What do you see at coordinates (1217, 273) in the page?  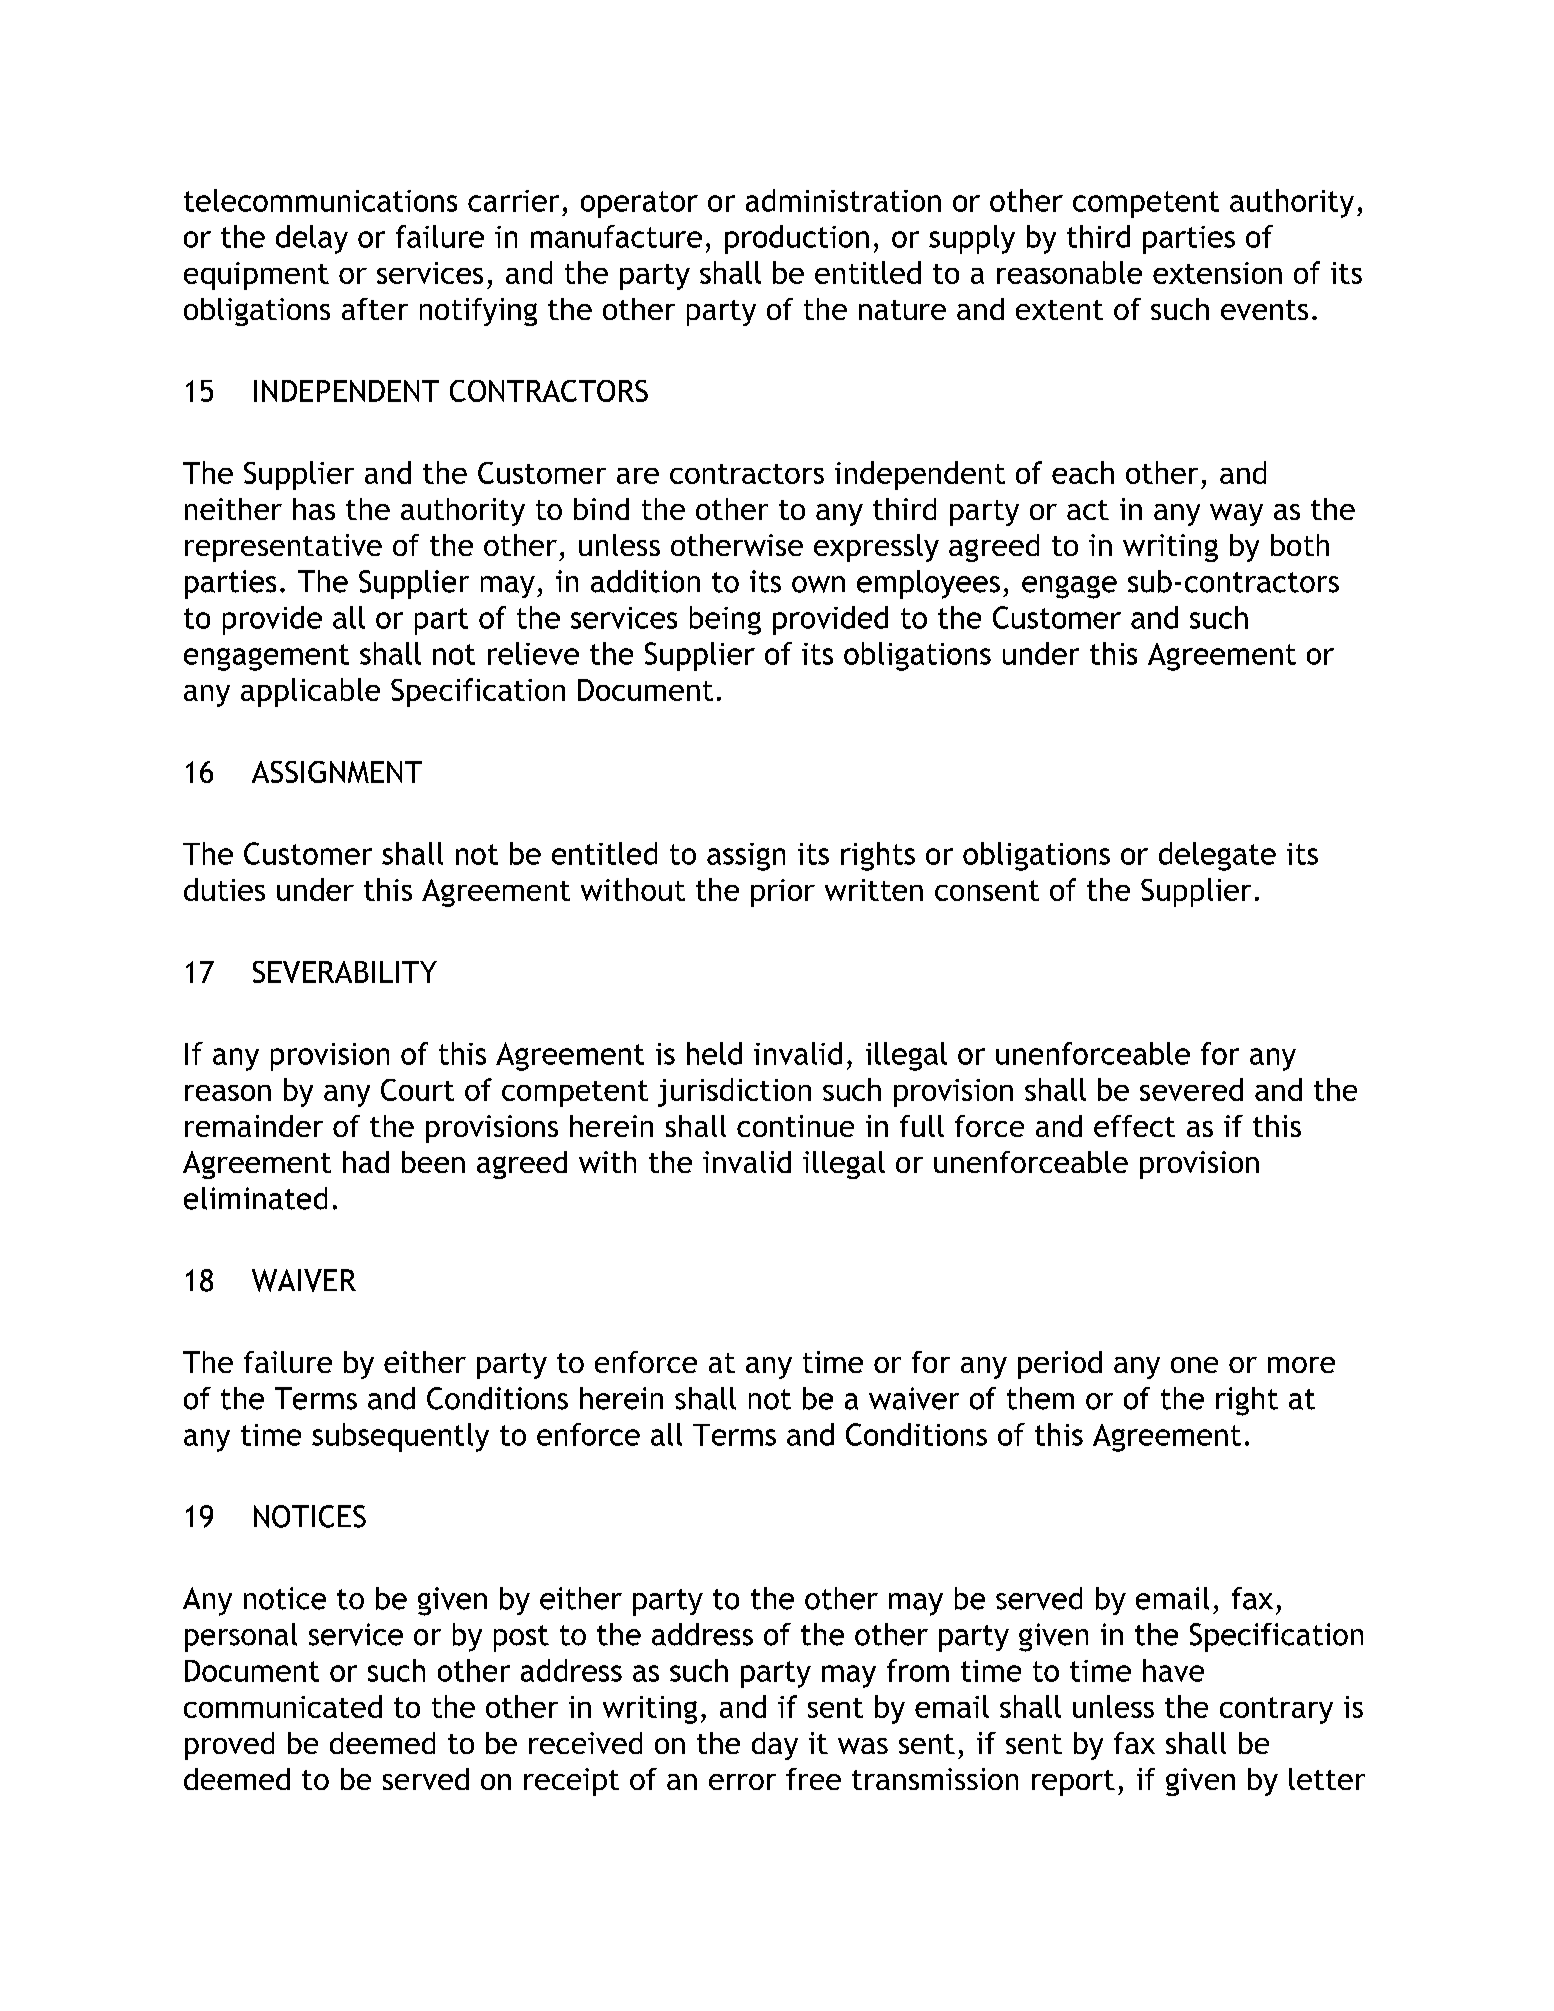 I see `extension` at bounding box center [1217, 273].
